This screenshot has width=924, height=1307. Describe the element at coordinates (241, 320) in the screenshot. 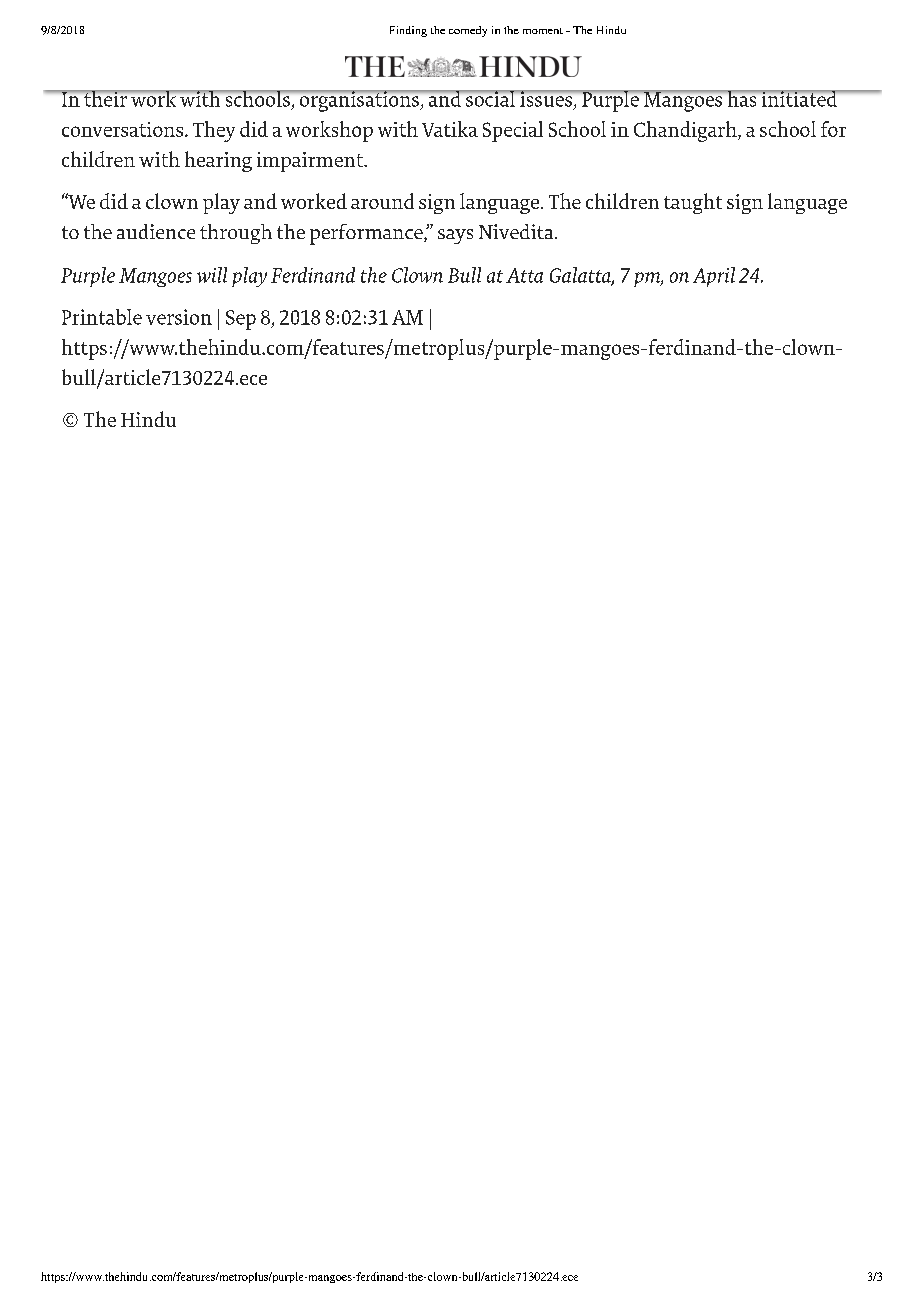

I see `Sep` at that location.
